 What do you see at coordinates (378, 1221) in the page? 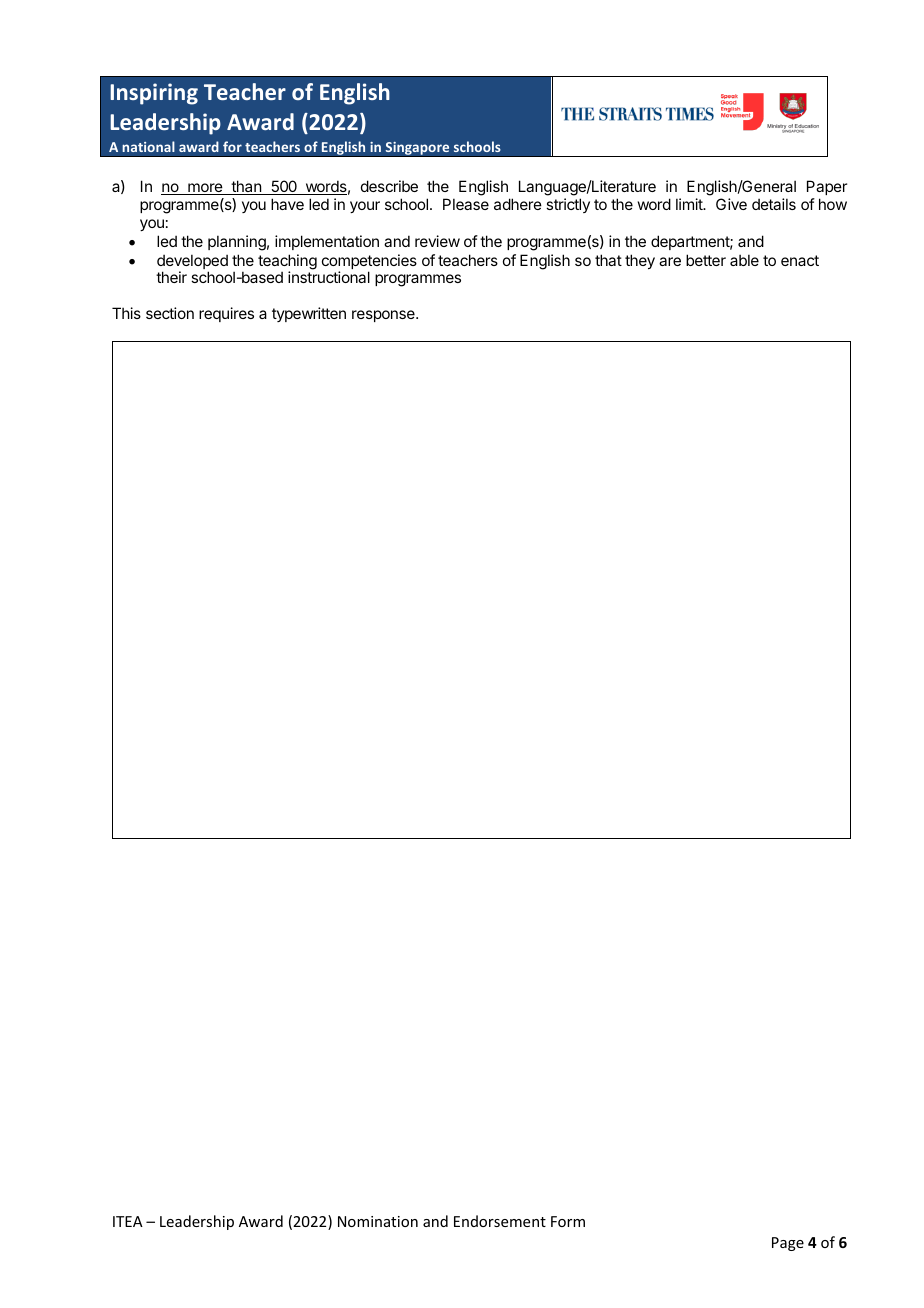
I see `Nomination` at bounding box center [378, 1221].
